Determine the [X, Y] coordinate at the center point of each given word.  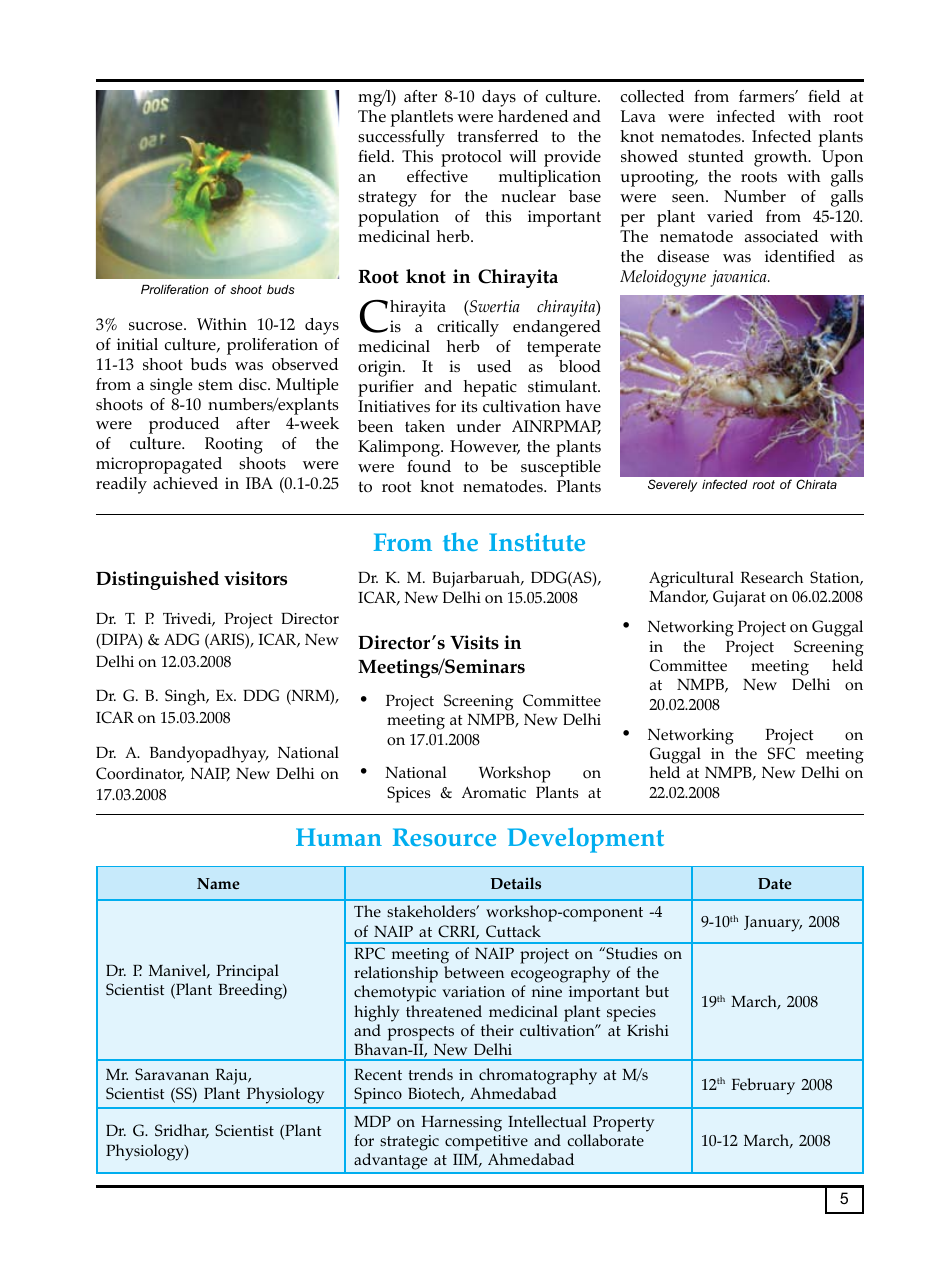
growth [782, 158]
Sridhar [182, 1131]
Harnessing [462, 1124]
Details [516, 883]
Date [775, 883]
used [494, 366]
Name [218, 883]
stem [215, 385]
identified [800, 256]
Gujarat [739, 598]
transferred [497, 136]
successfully [401, 138]
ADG [181, 639]
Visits [474, 642]
